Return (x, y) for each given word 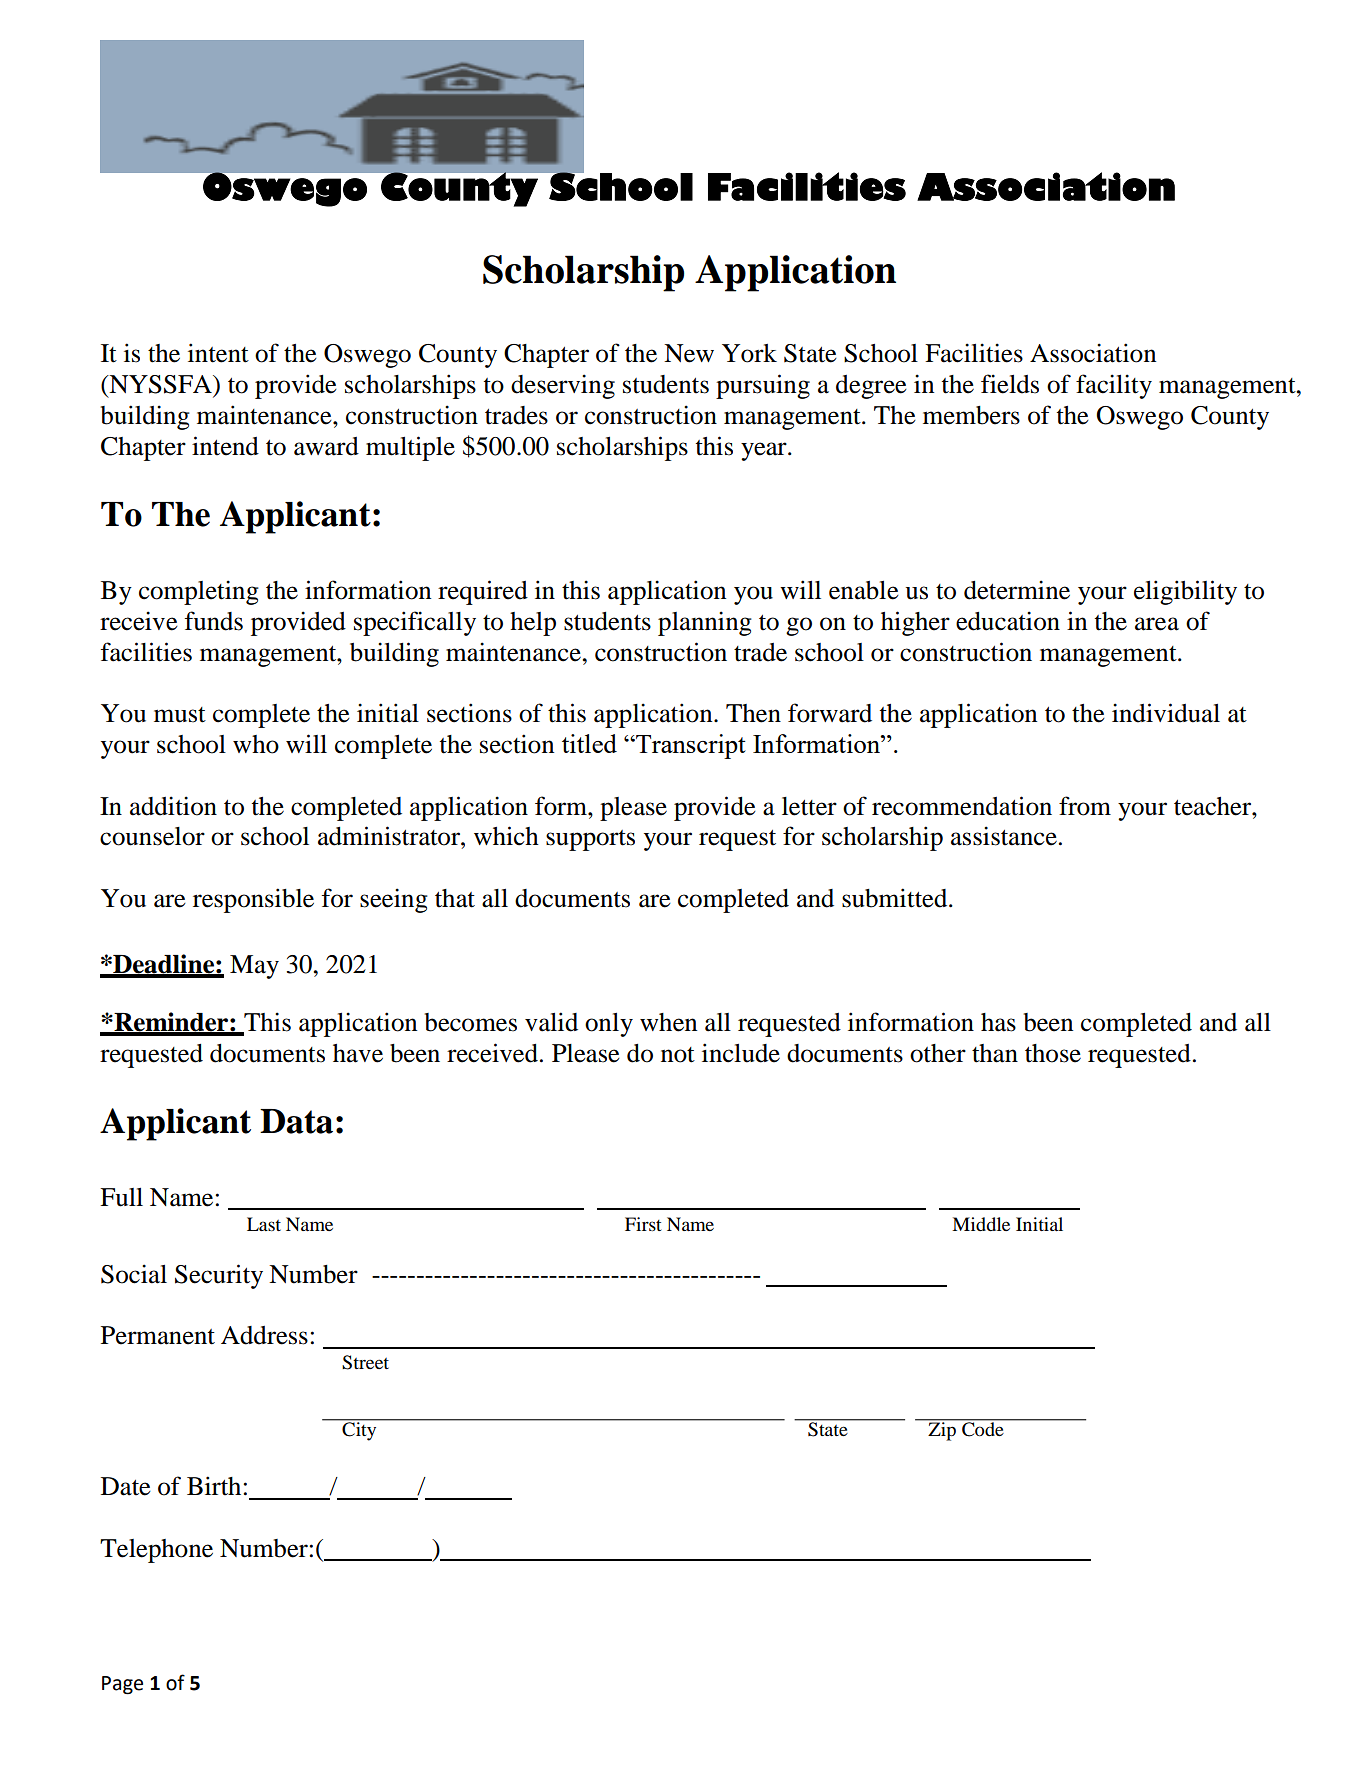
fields (1010, 384)
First (643, 1224)
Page (122, 1685)
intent (218, 353)
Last (264, 1224)
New (689, 353)
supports (590, 840)
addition (173, 806)
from (1085, 806)
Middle (981, 1224)
